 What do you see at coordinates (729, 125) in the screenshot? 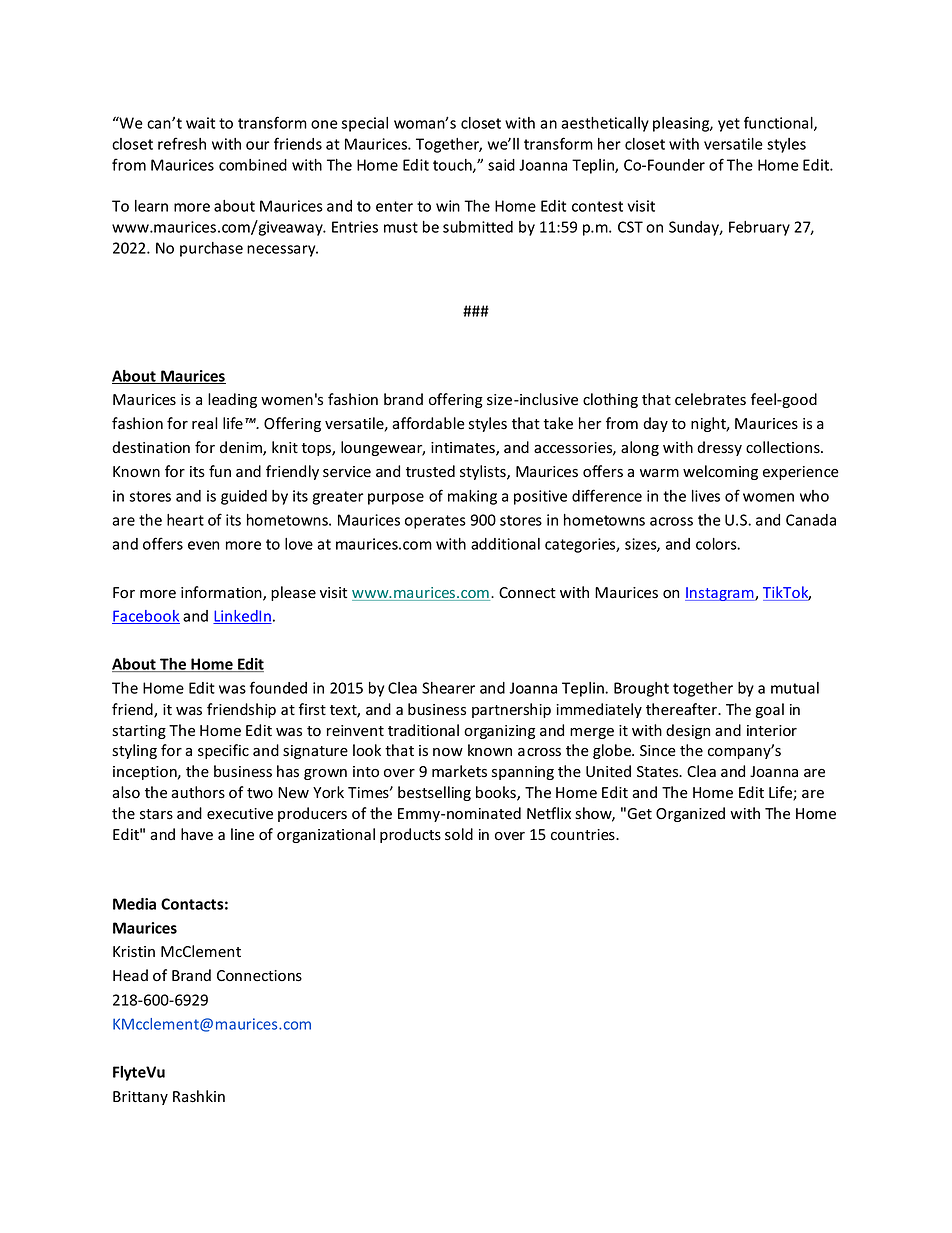
I see `yet` at bounding box center [729, 125].
